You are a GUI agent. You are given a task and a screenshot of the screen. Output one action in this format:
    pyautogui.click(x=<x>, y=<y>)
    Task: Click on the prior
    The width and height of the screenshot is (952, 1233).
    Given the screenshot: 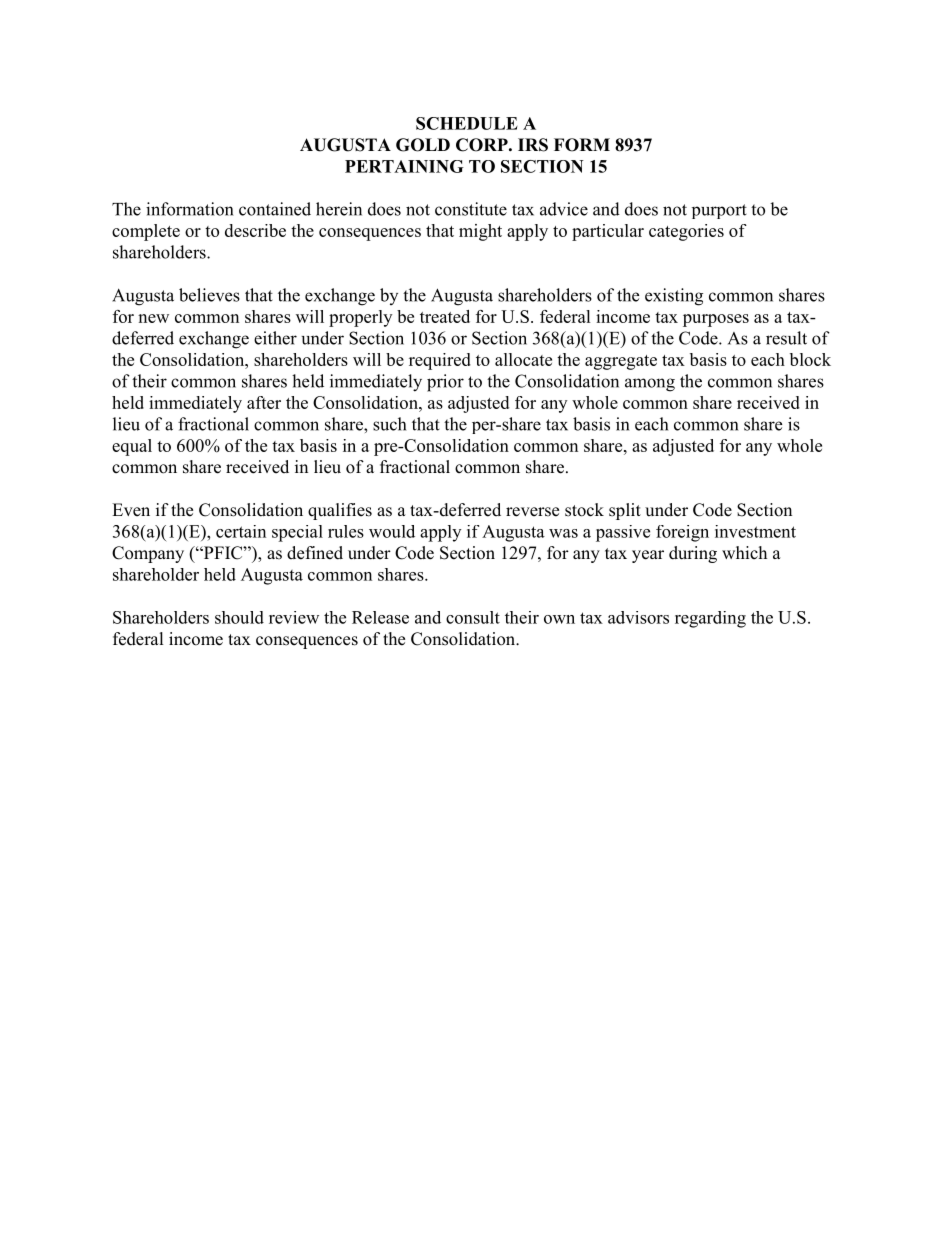 What is the action you would take?
    pyautogui.click(x=445, y=383)
